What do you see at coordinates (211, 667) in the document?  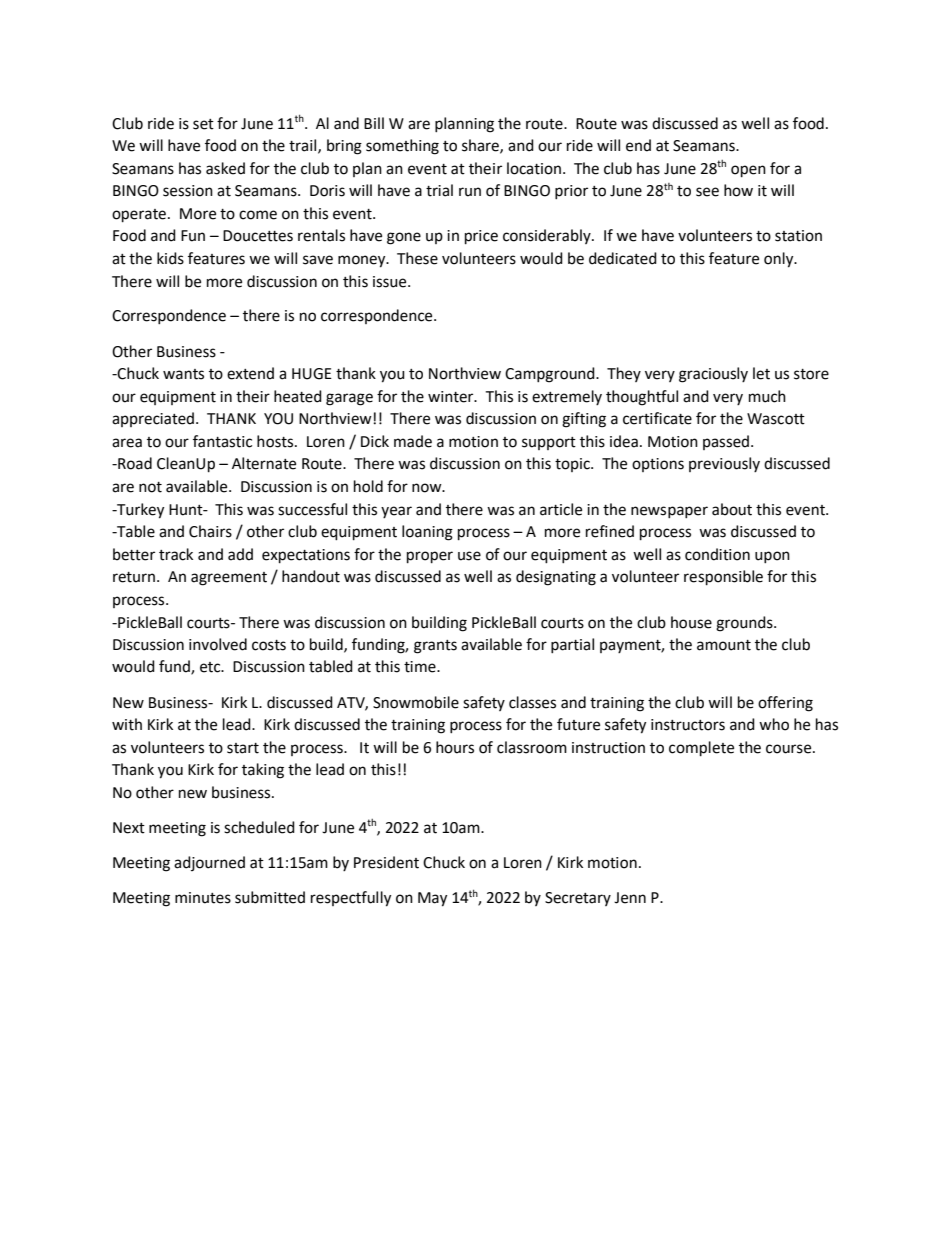 I see `etc` at bounding box center [211, 667].
